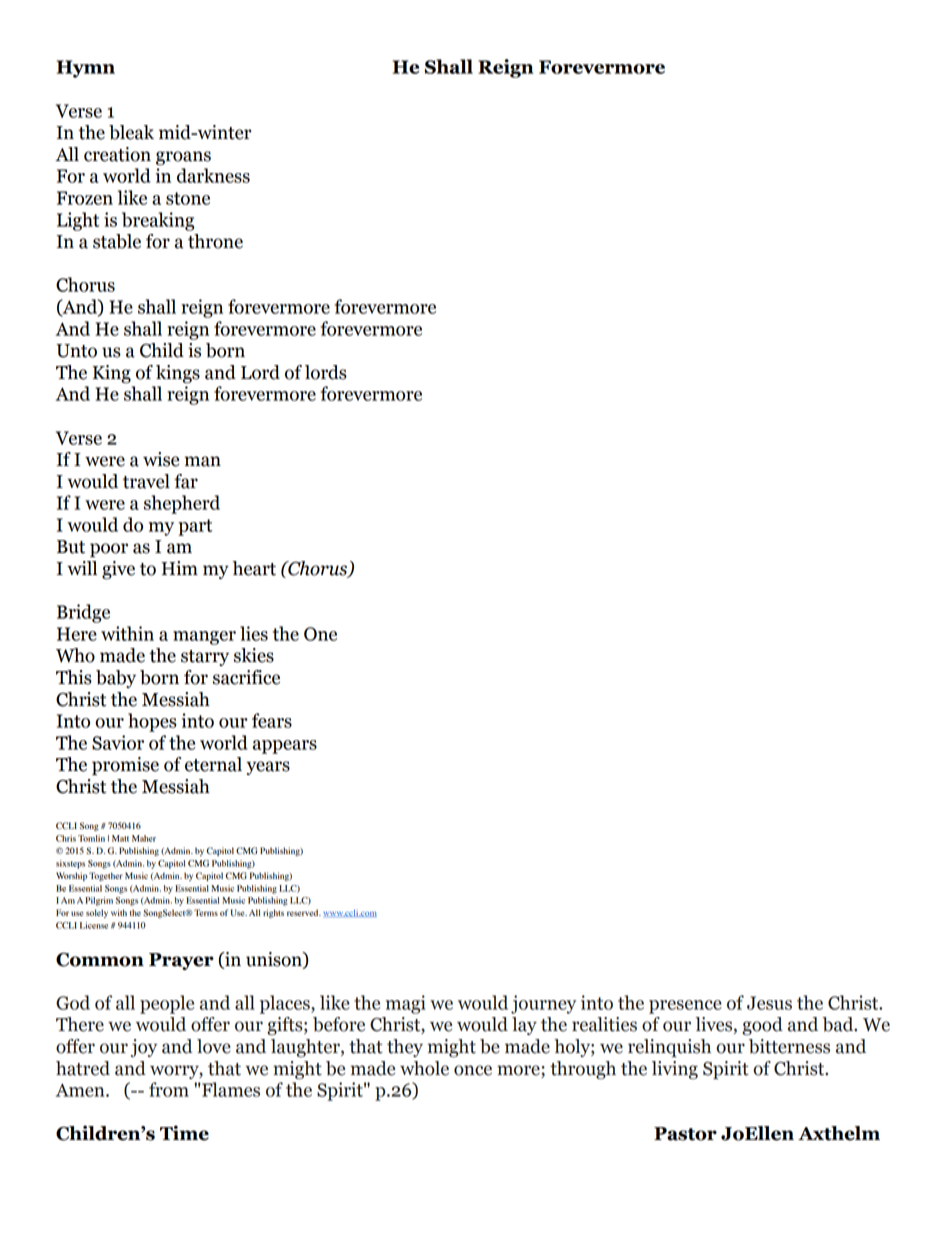  What do you see at coordinates (213, 175) in the page?
I see `darkness` at bounding box center [213, 175].
